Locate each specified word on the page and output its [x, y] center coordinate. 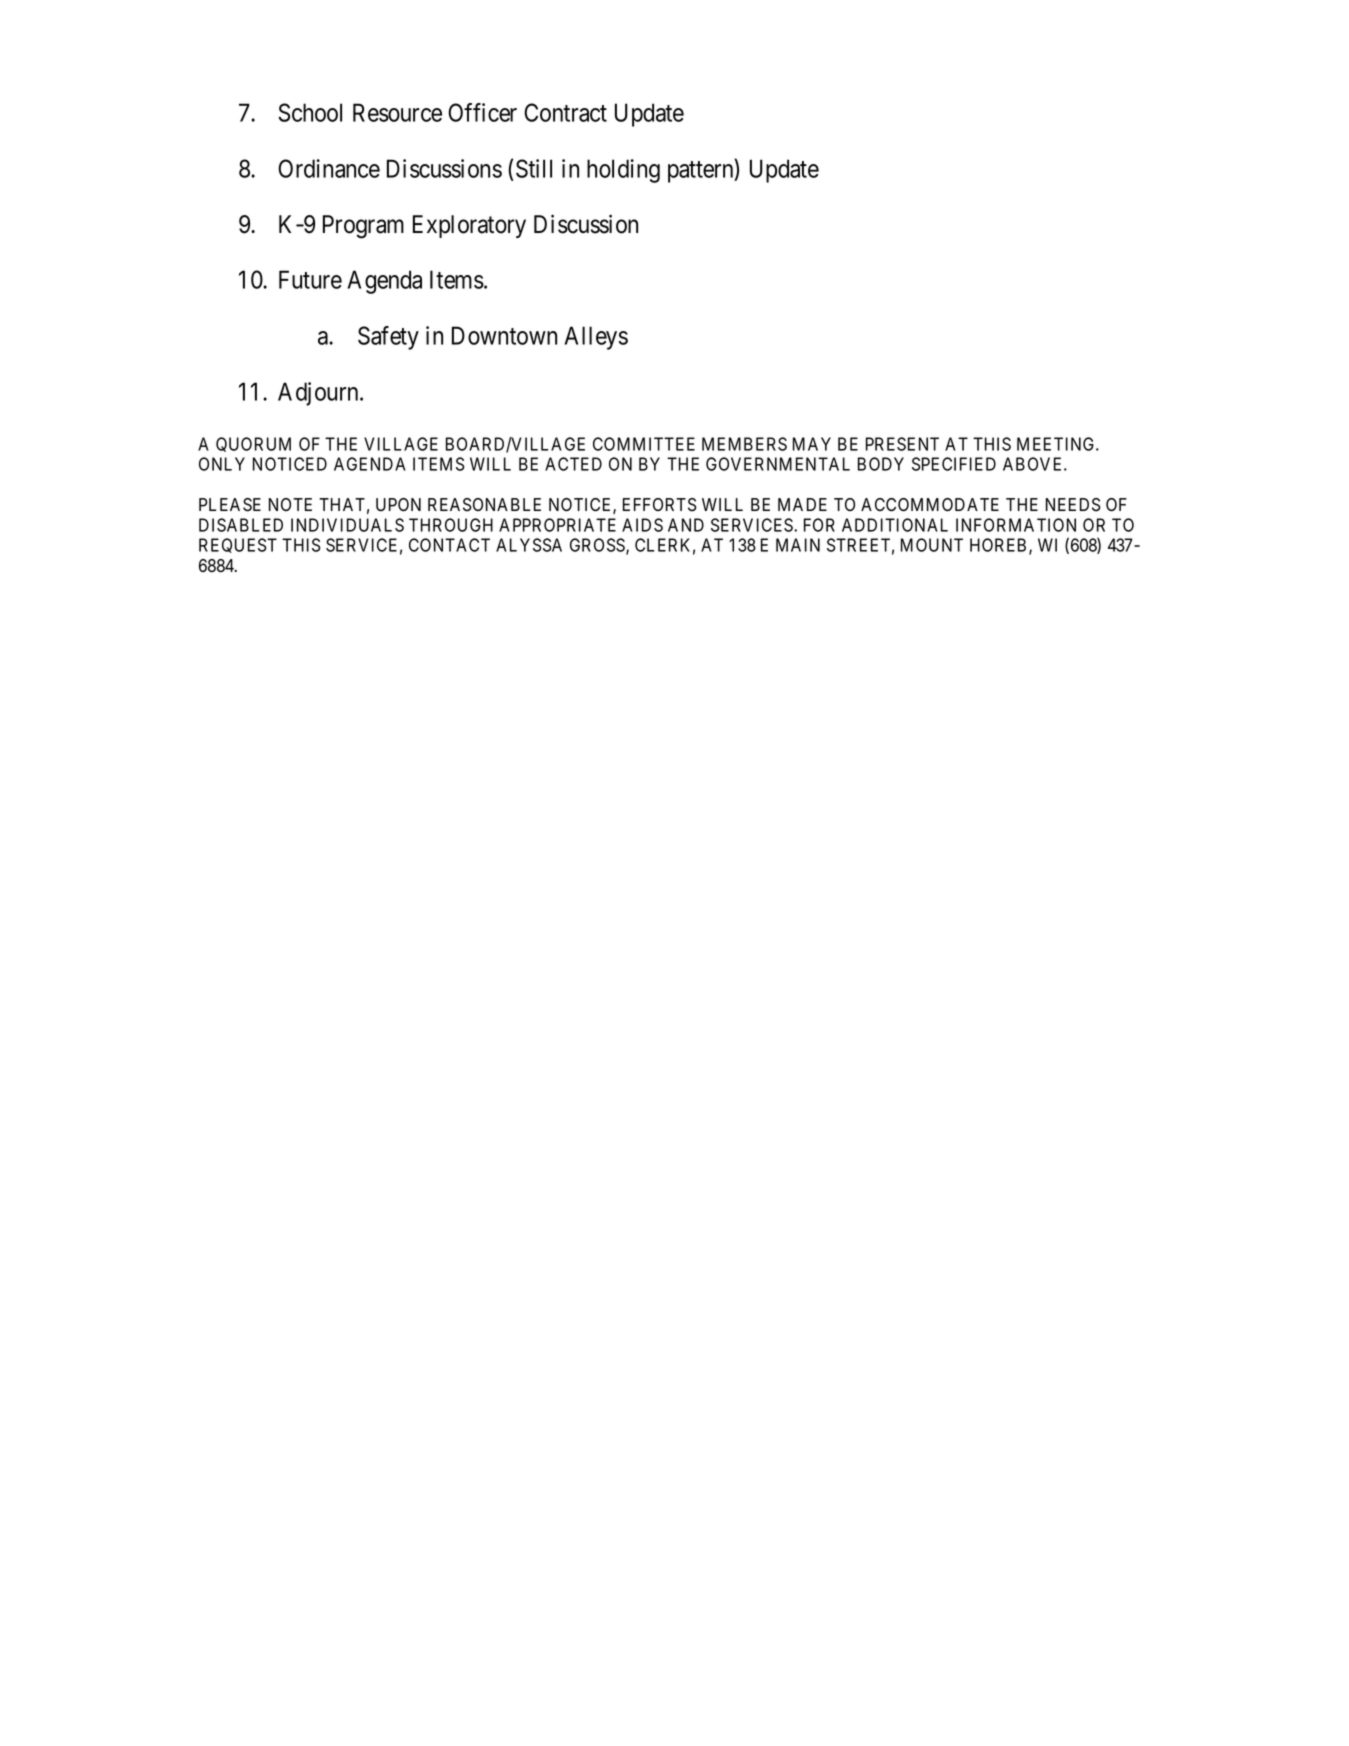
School [310, 112]
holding [623, 171]
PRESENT [902, 444]
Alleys [596, 338]
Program [363, 227]
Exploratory [469, 226]
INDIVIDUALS [347, 525]
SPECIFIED [954, 464]
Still [534, 168]
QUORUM [253, 444]
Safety [388, 338]
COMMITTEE [644, 444]
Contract [565, 112]
